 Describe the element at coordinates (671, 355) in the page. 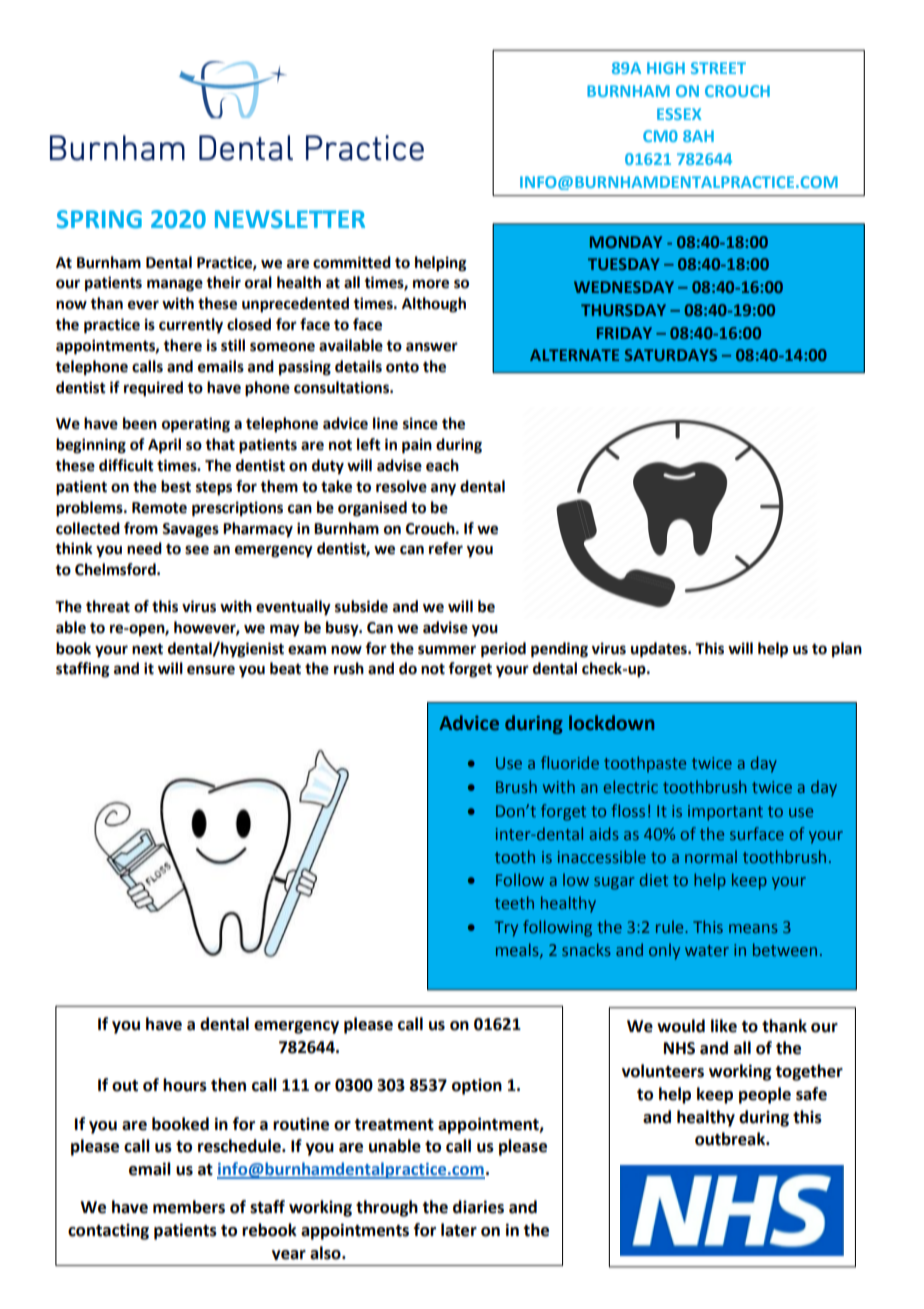

I see `SATURDAYS` at that location.
